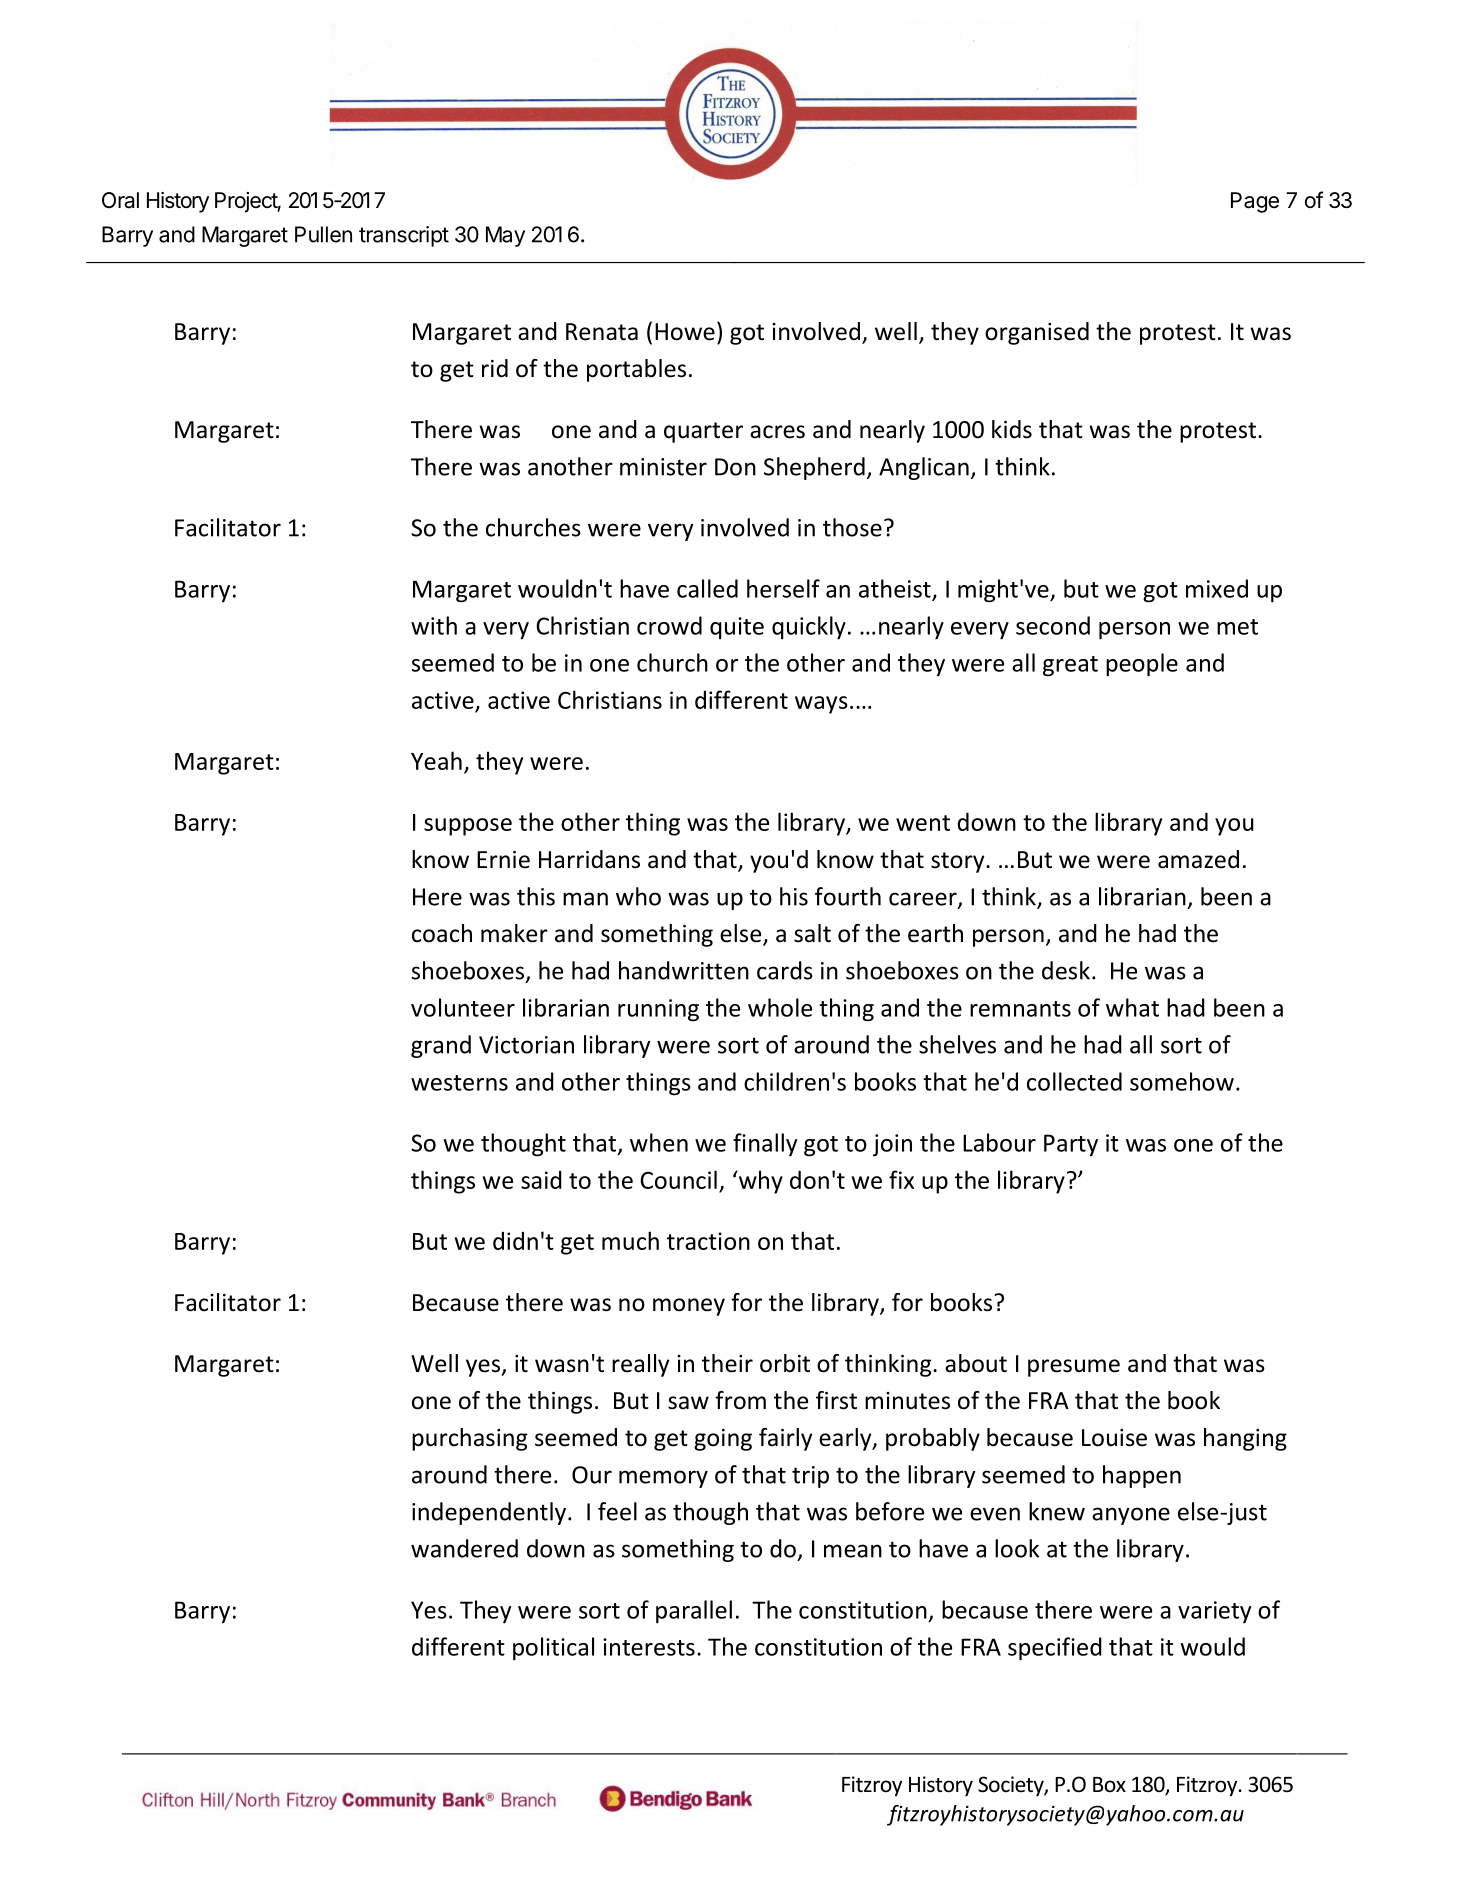  Describe the element at coordinates (1066, 970) in the image. I see `desk` at that location.
